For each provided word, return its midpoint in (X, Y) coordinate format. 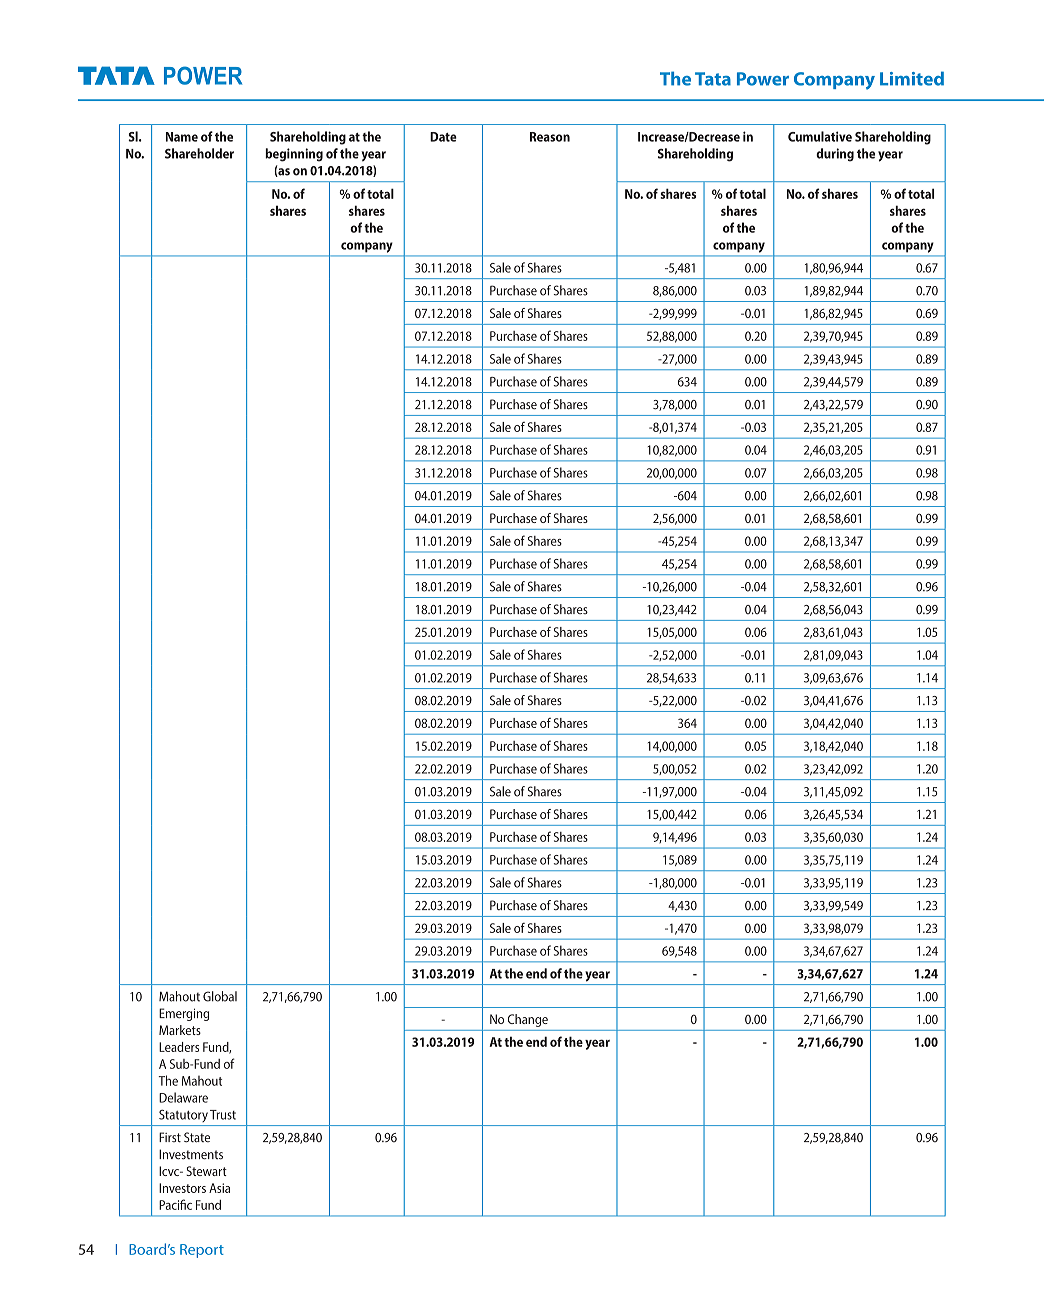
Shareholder (199, 153)
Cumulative (820, 136)
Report (202, 1251)
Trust (223, 1115)
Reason (550, 137)
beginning (294, 155)
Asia (219, 1188)
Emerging (184, 1014)
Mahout (202, 1081)
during (835, 155)
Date (443, 137)
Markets (180, 1030)
